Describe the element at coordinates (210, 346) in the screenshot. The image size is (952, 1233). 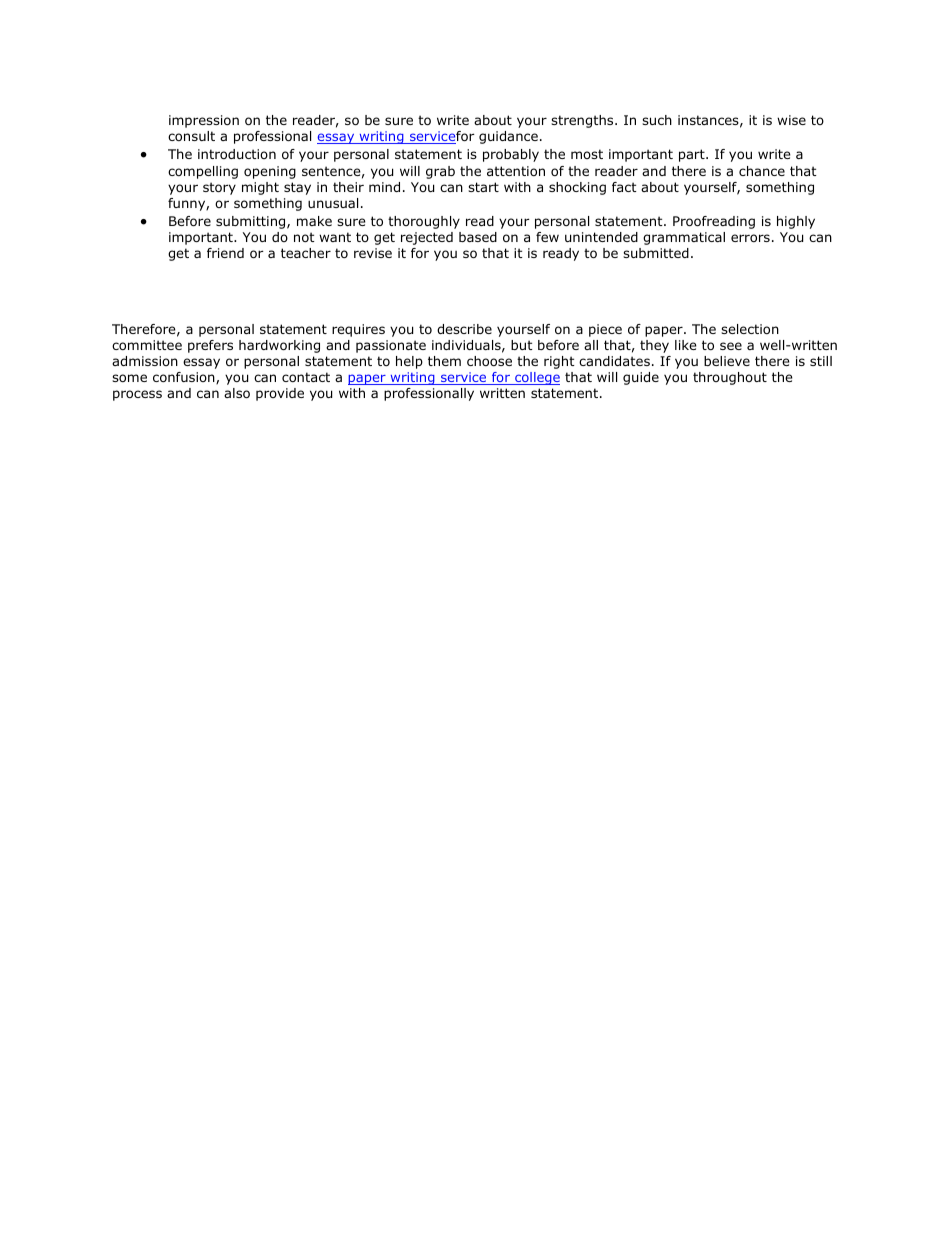
I see `prefers` at that location.
